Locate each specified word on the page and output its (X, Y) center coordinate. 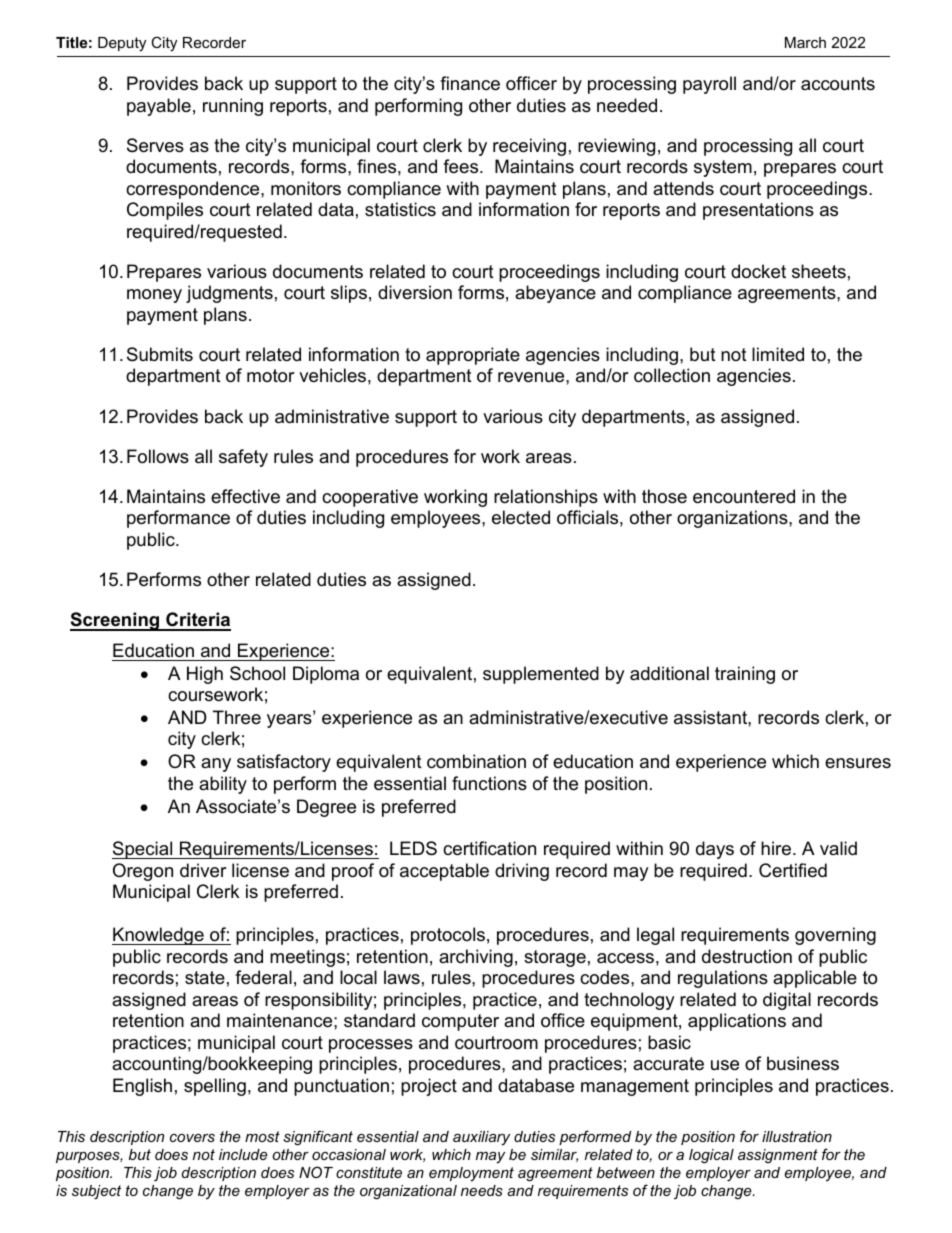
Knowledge (159, 936)
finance (470, 83)
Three (237, 717)
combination (476, 761)
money (154, 296)
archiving (476, 958)
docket (758, 271)
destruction (747, 956)
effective (245, 496)
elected (521, 517)
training (745, 675)
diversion (415, 292)
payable (159, 107)
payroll (709, 85)
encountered (744, 496)
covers (192, 1138)
